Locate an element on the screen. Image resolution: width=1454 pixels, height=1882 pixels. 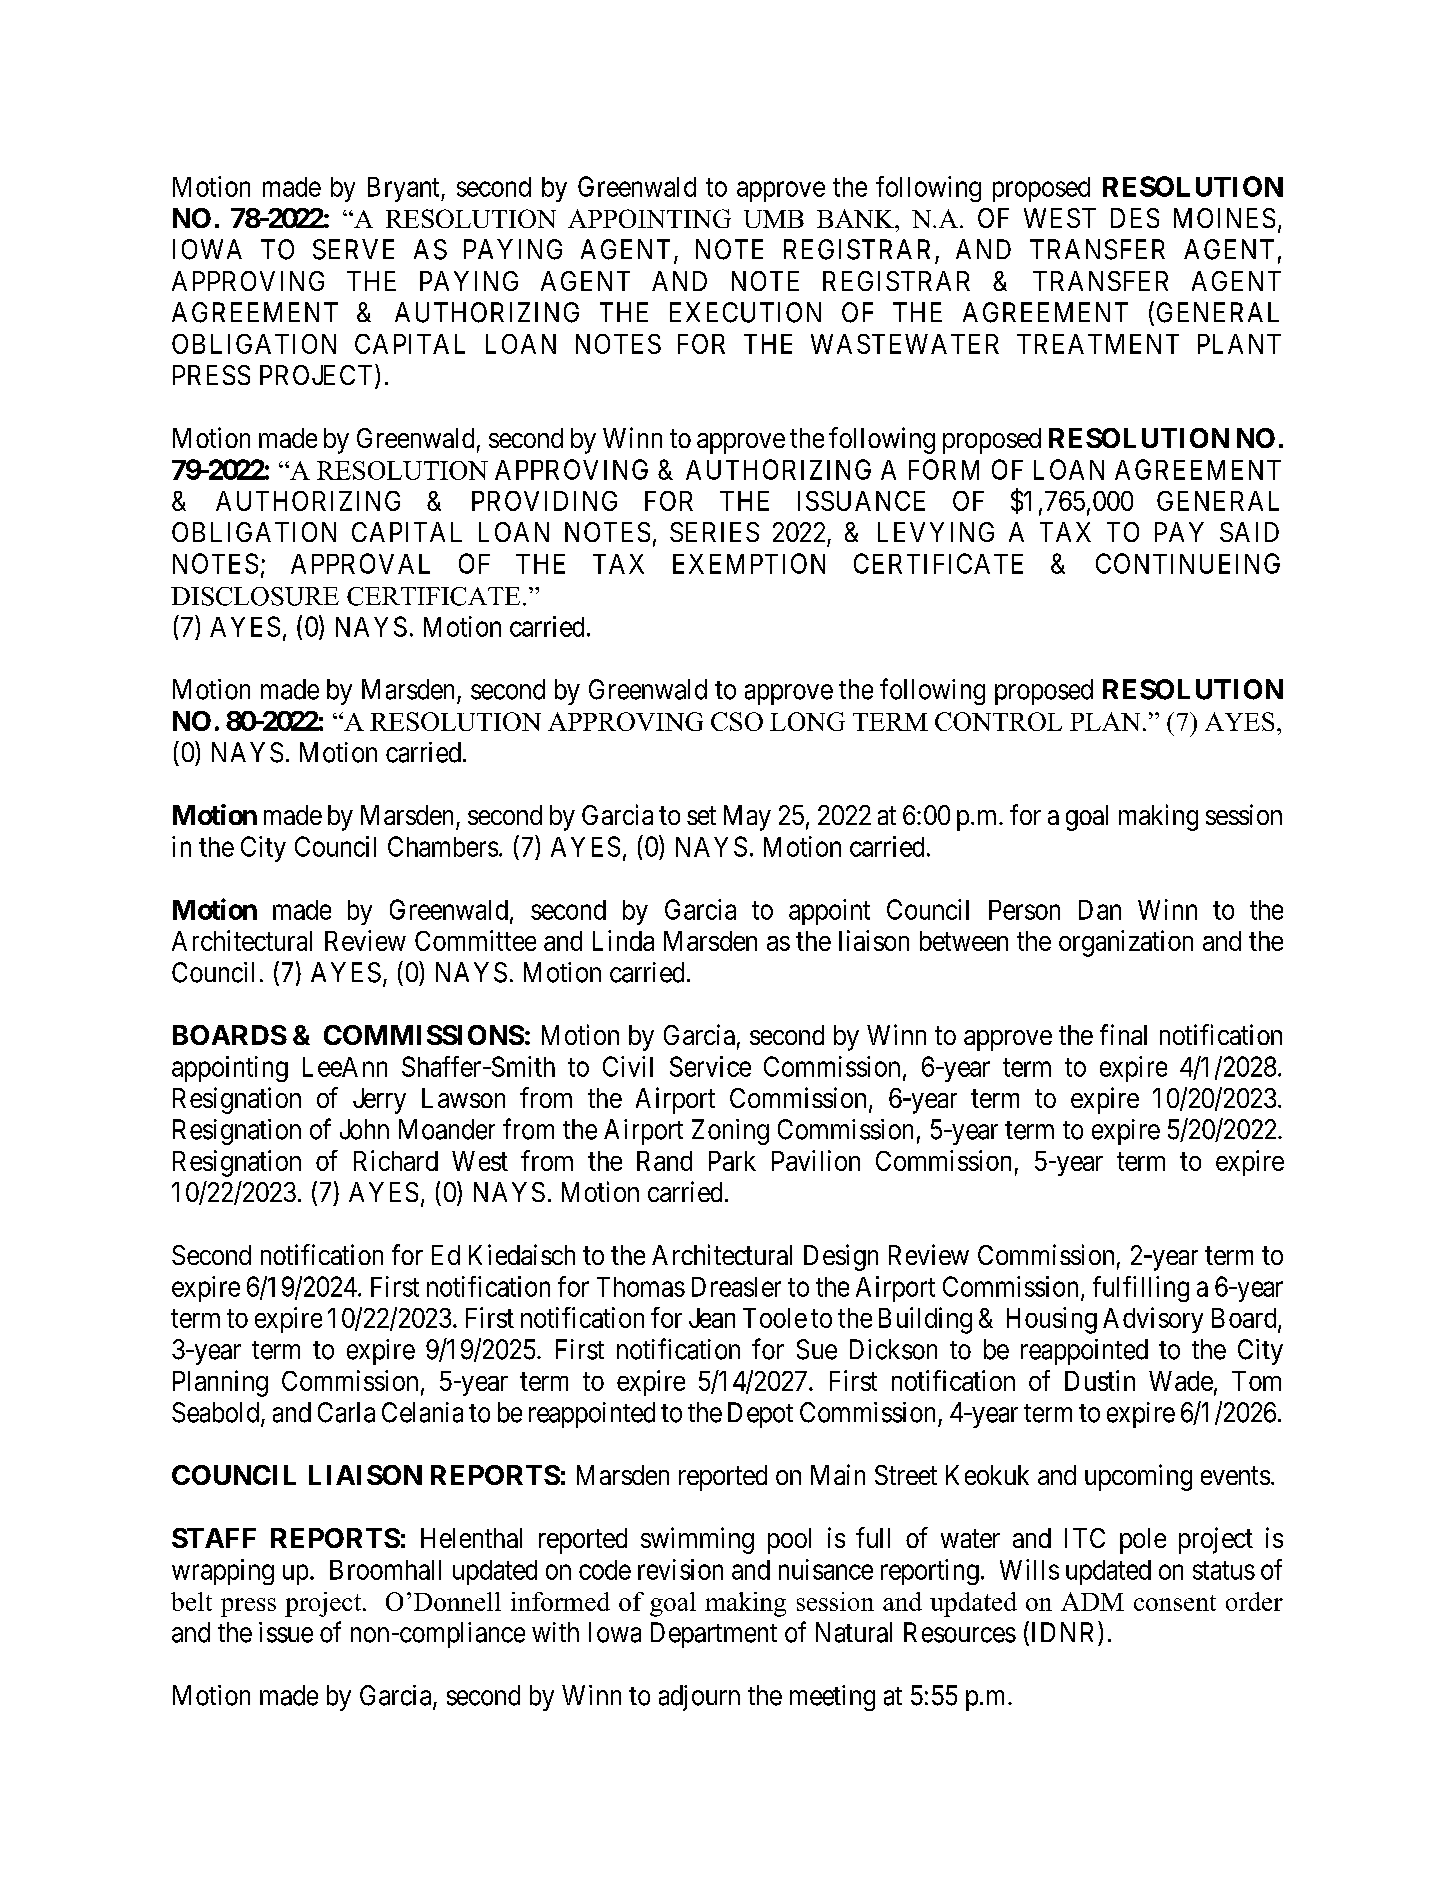
fulfilling is located at coordinates (1141, 1289).
